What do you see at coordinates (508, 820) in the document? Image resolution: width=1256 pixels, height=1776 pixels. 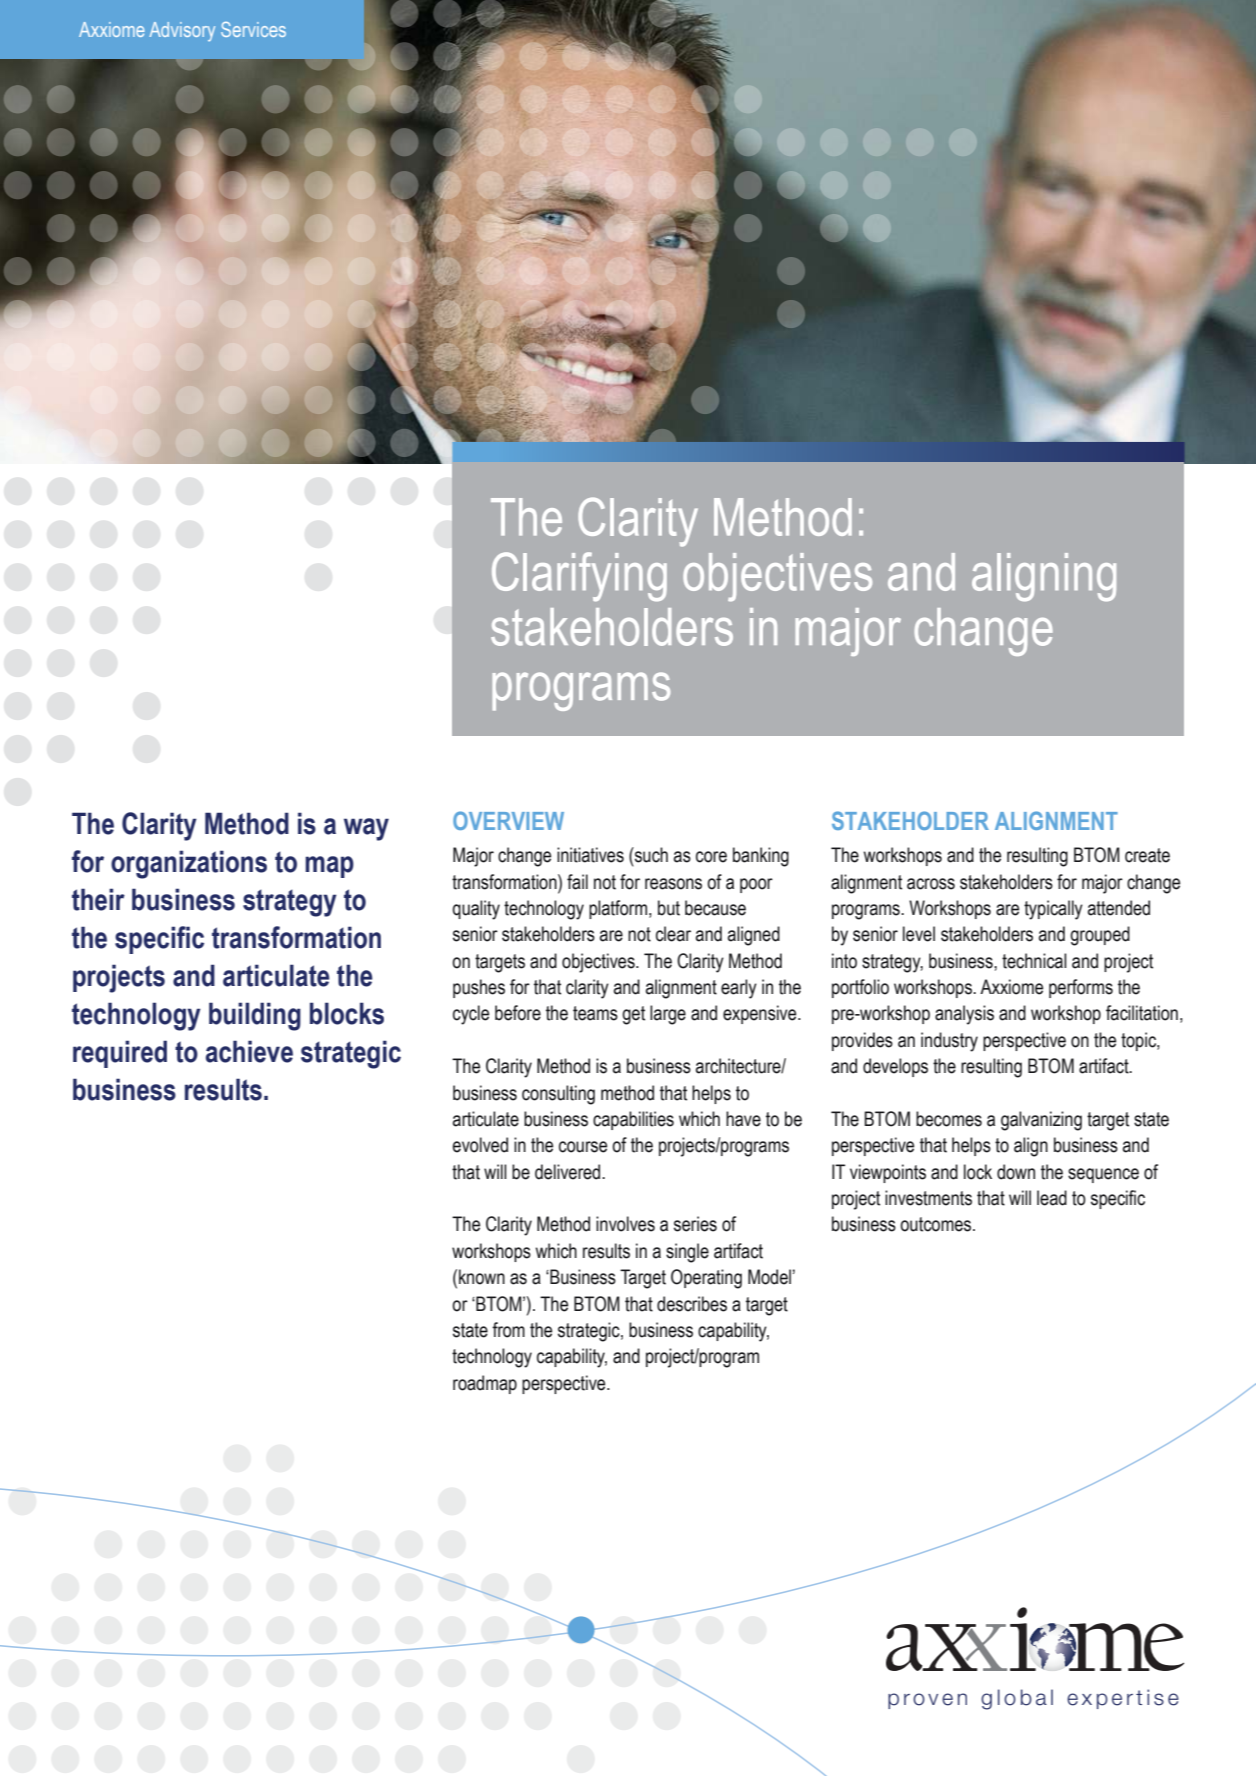 I see `OVERVIEW` at bounding box center [508, 820].
